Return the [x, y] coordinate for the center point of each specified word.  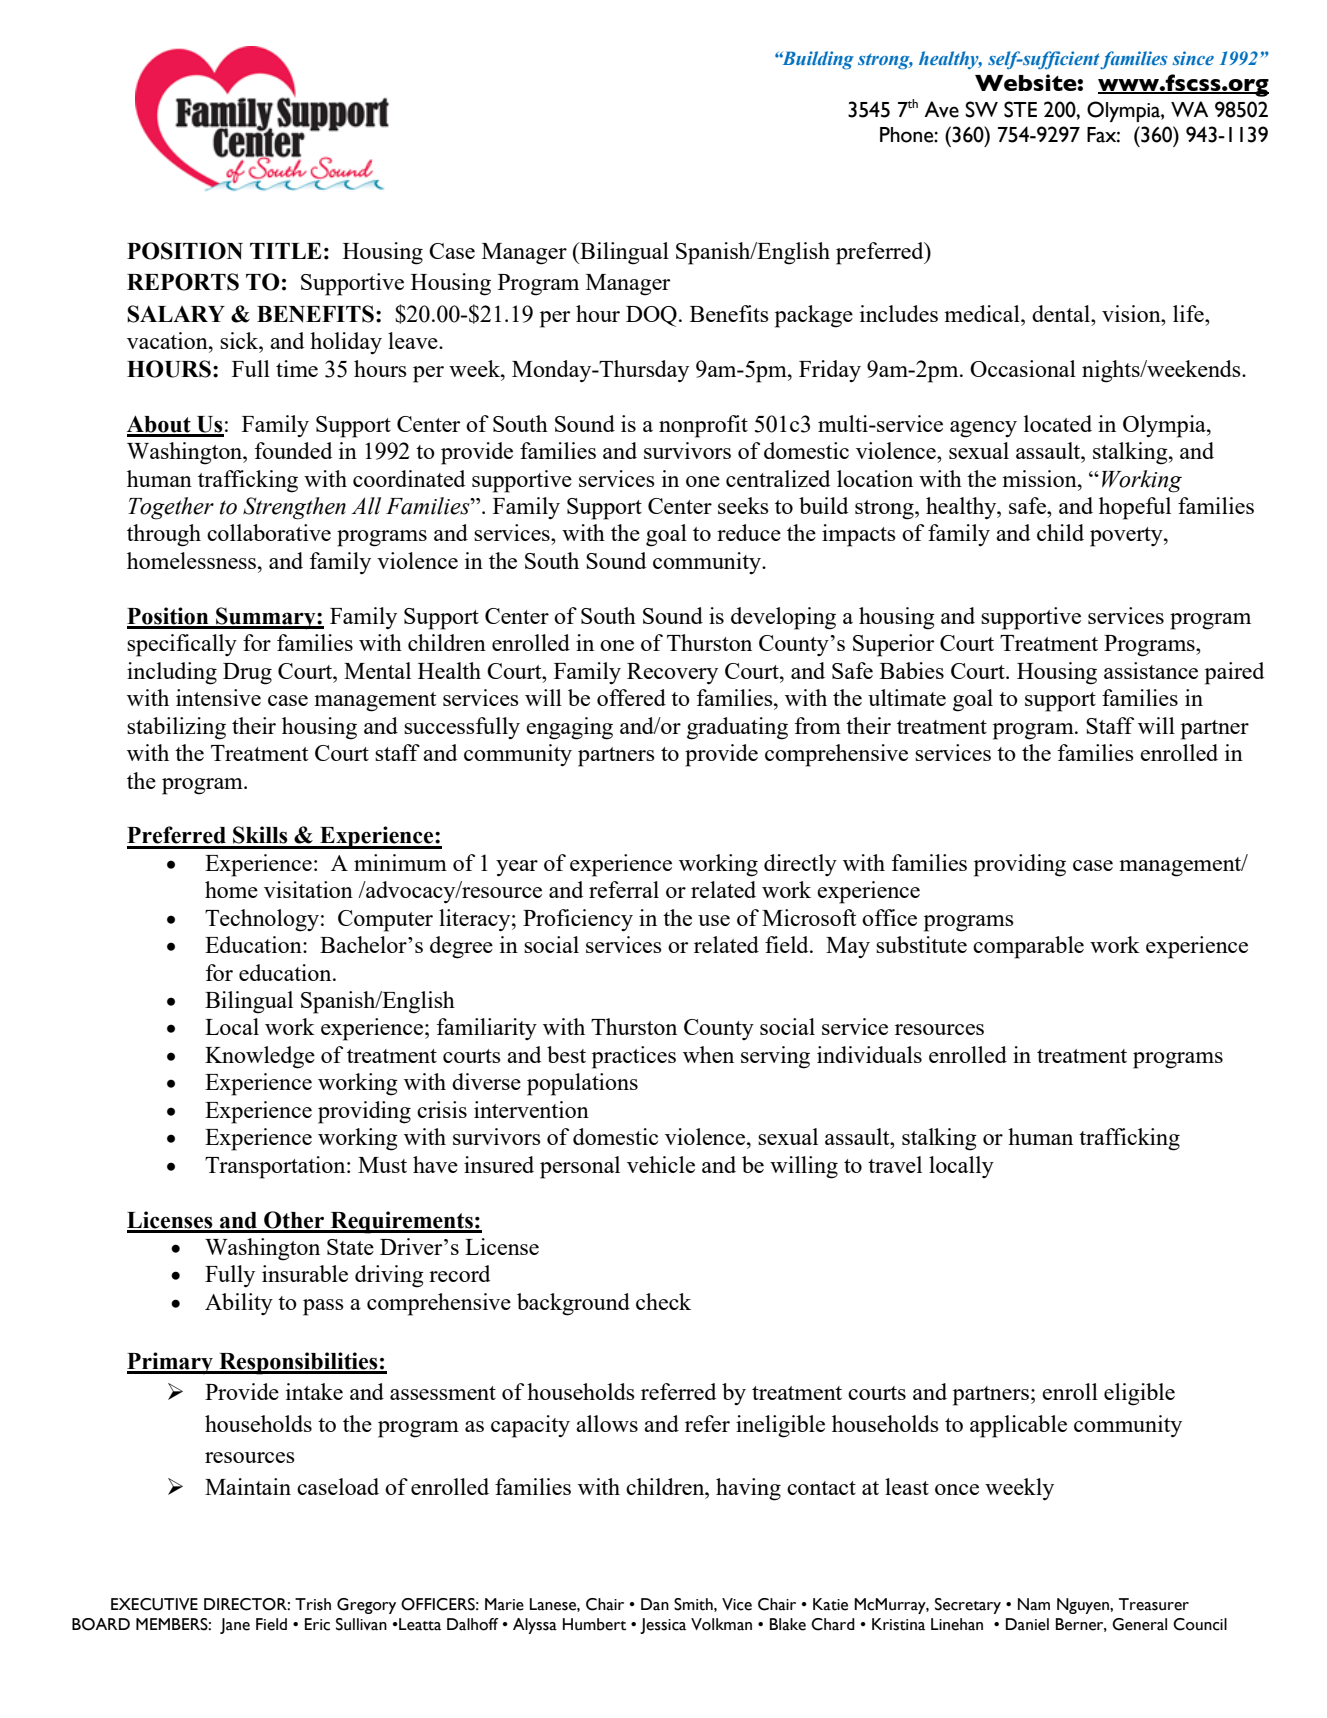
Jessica [663, 1626]
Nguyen [1084, 1606]
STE [1020, 109]
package [814, 316]
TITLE [286, 251]
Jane [235, 1626]
